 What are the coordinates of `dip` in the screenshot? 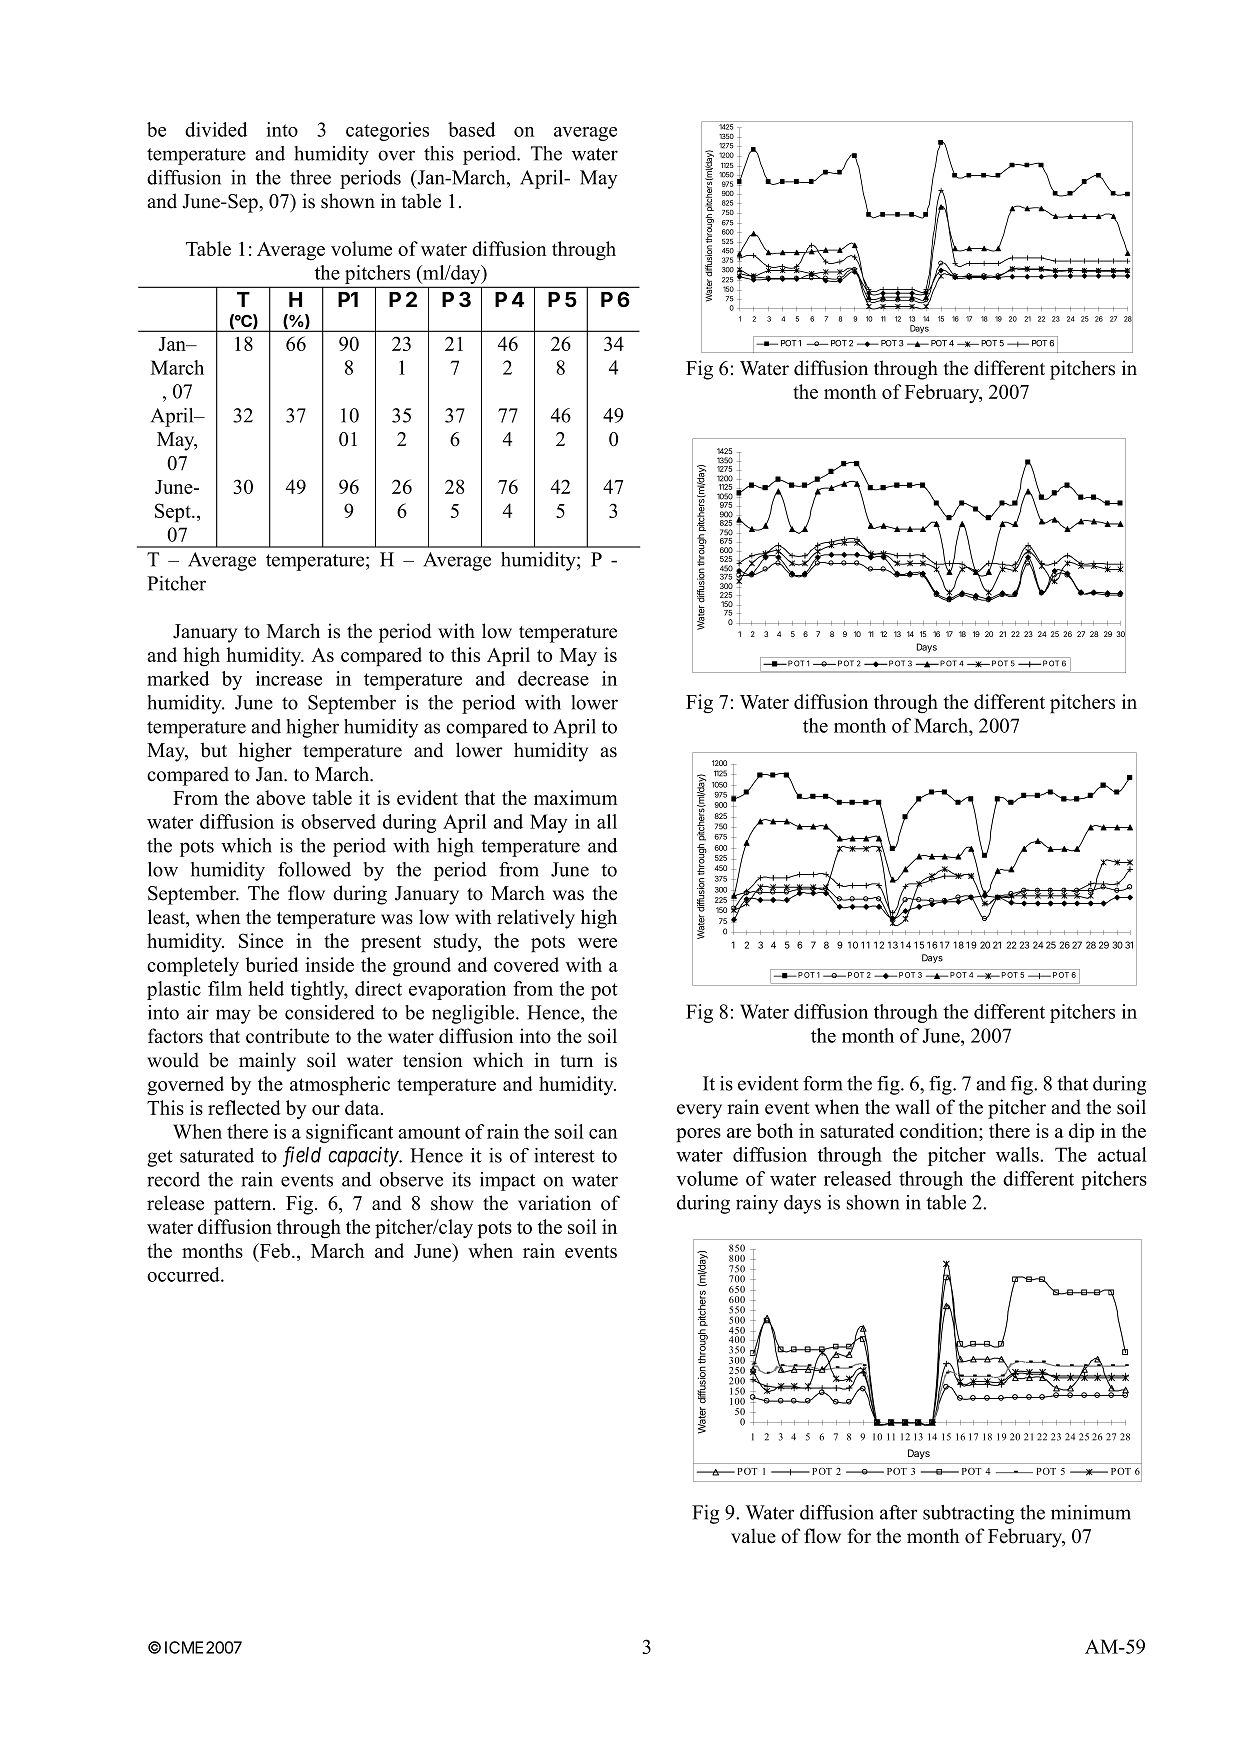 It's located at (1081, 1133).
